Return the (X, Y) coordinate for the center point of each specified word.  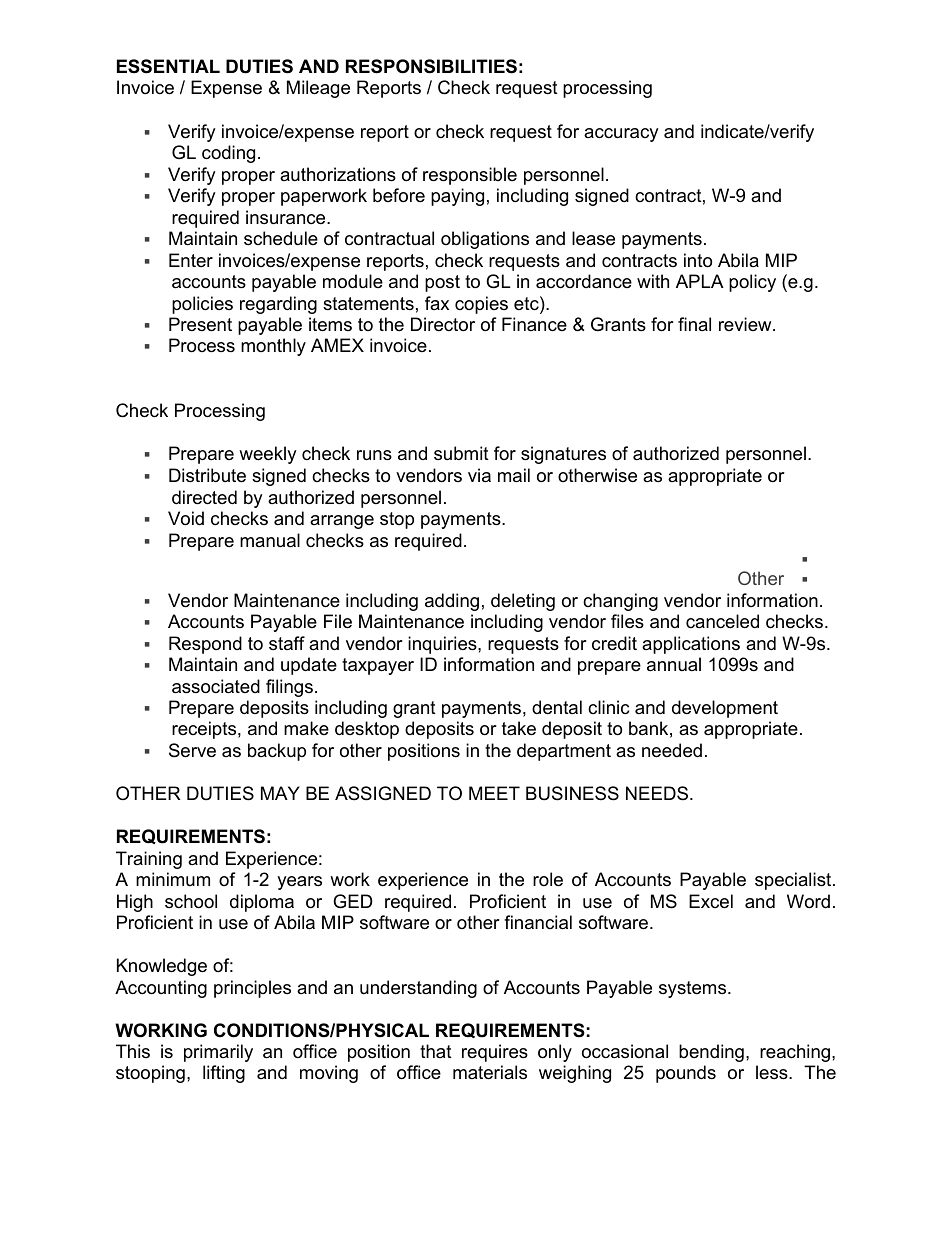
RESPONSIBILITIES (431, 66)
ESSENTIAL (168, 66)
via (479, 475)
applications (691, 645)
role (548, 879)
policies (202, 305)
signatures (563, 455)
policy (752, 283)
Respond (205, 645)
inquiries (443, 645)
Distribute (207, 475)
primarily (218, 1053)
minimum (173, 879)
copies (481, 305)
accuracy (621, 135)
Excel (711, 901)
